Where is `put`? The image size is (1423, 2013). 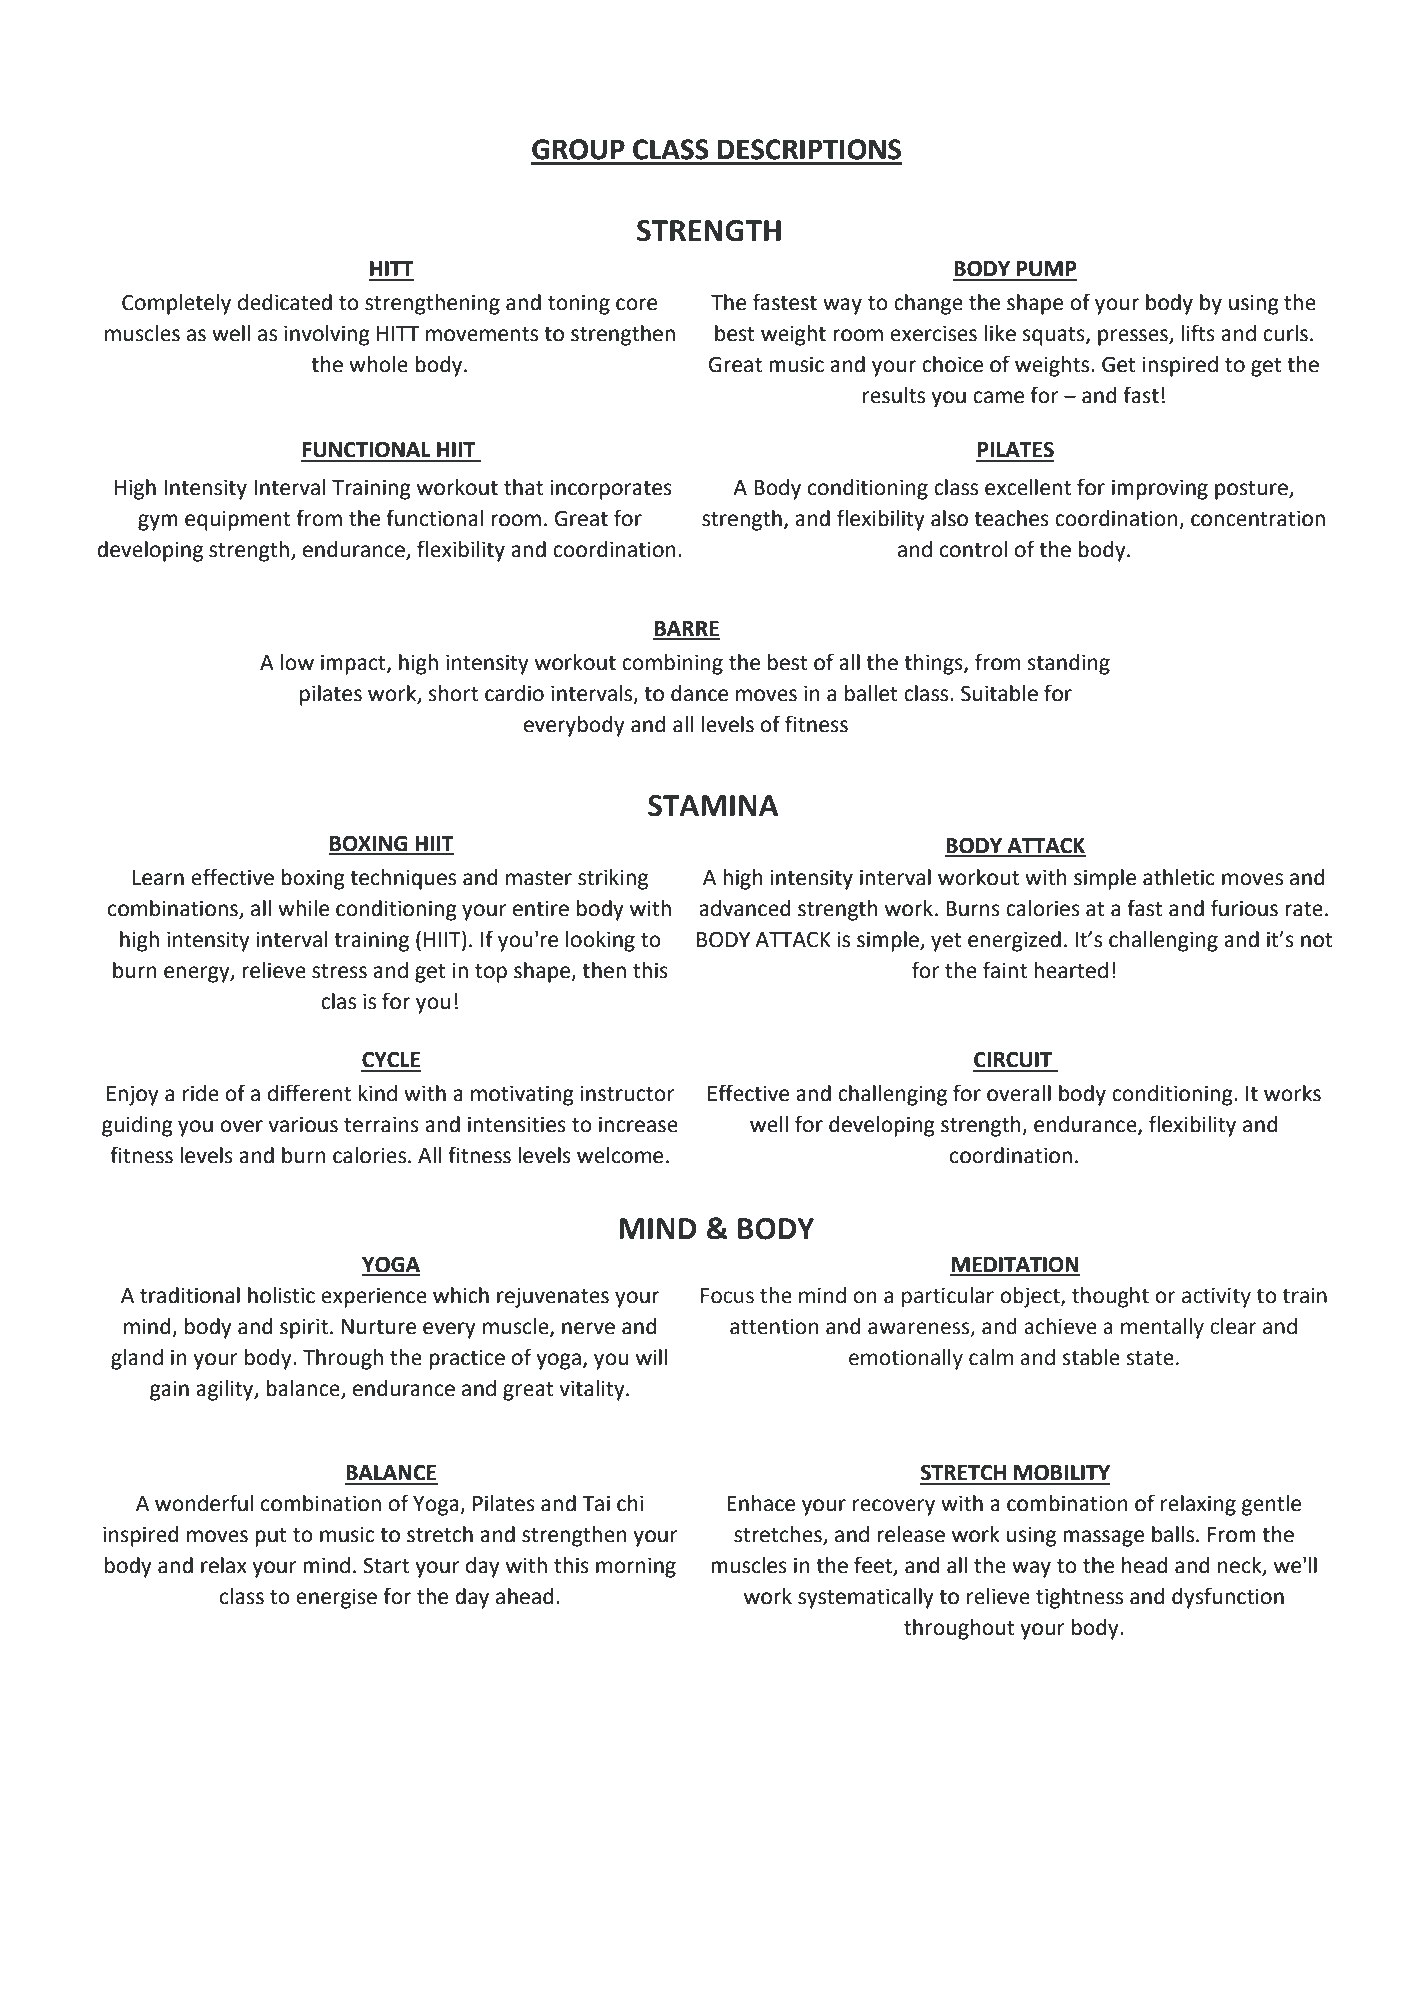 put is located at coordinates (271, 1537).
